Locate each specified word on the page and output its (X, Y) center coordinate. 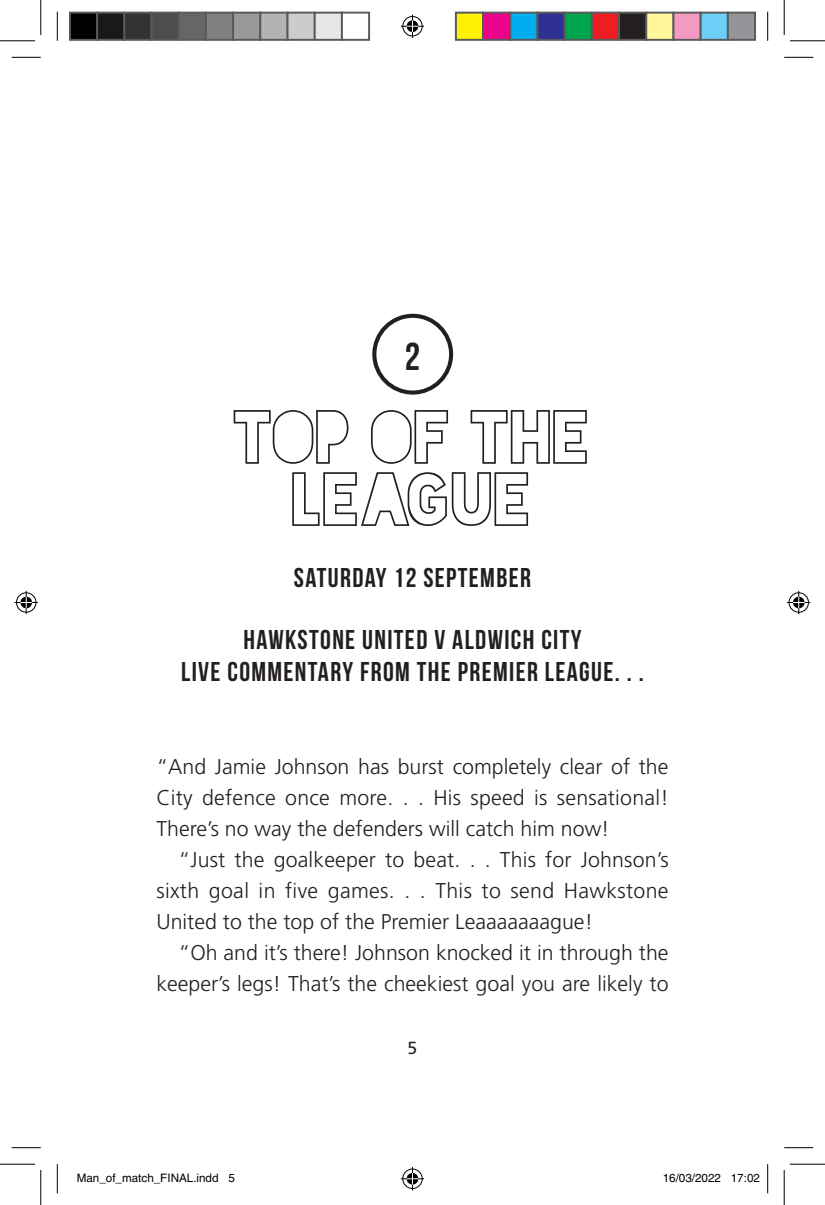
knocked (474, 952)
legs (255, 985)
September (477, 577)
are (576, 986)
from (385, 671)
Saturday (340, 577)
